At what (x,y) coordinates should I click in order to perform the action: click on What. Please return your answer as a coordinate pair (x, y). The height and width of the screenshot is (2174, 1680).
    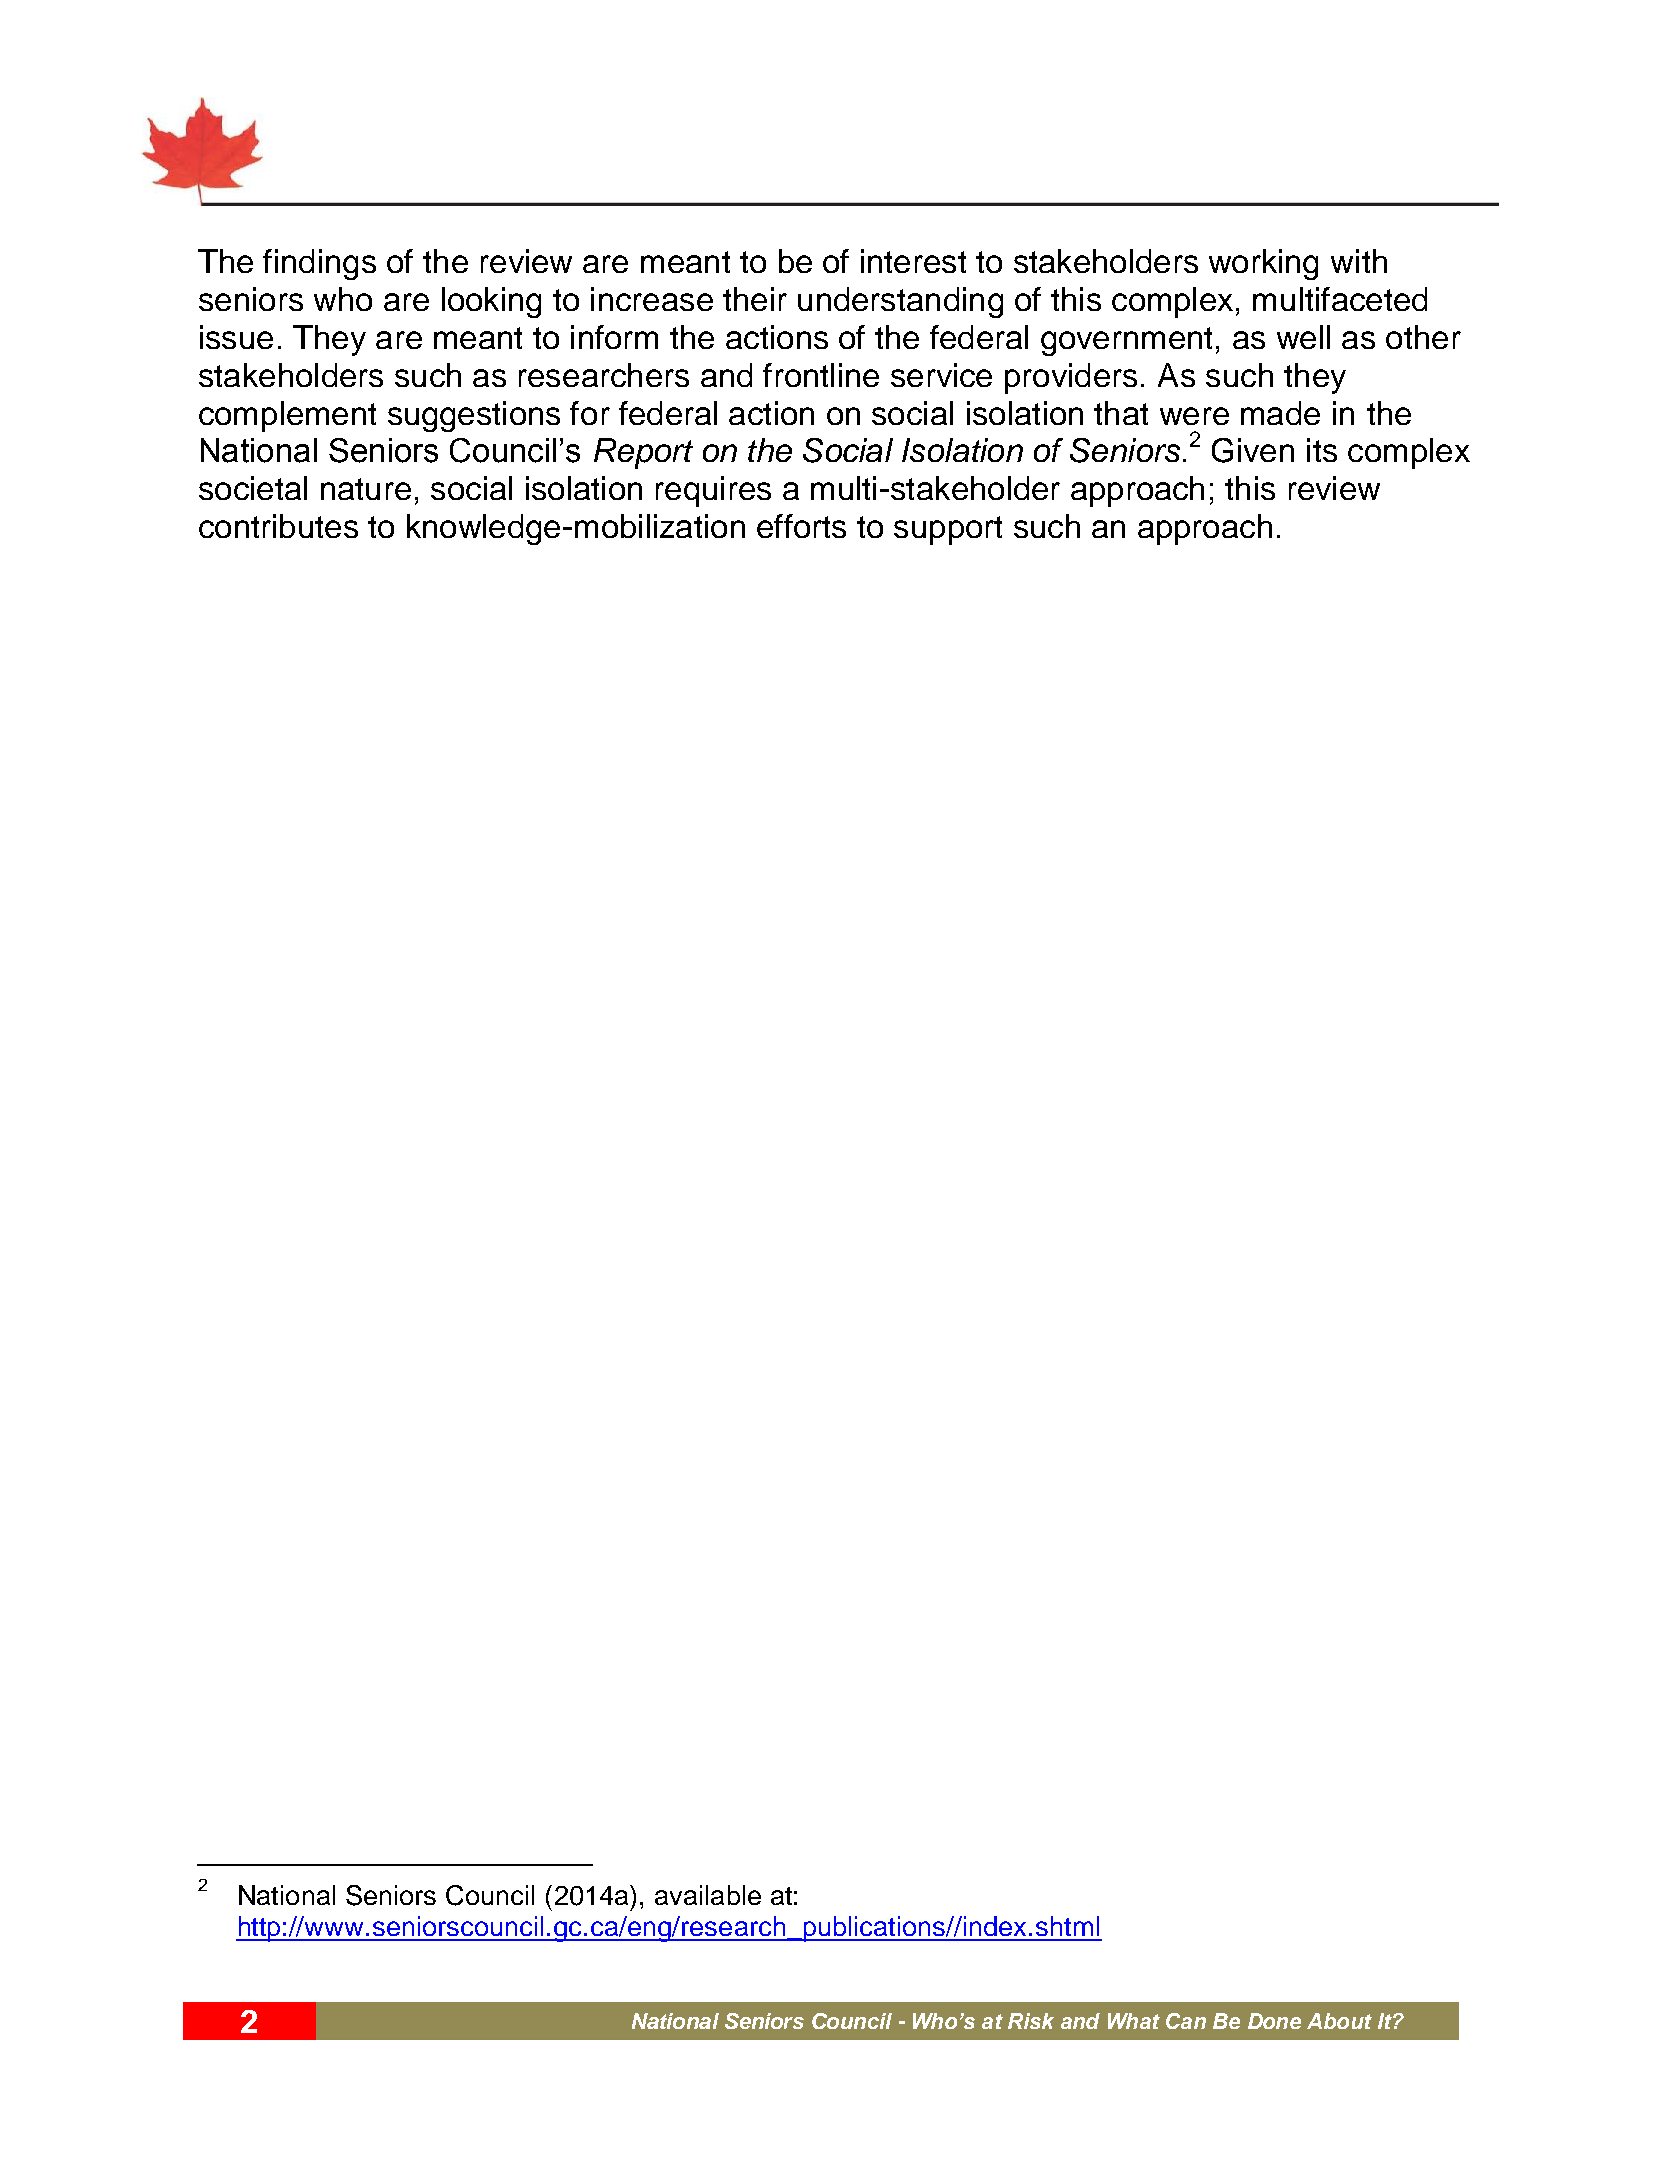
    Looking at the image, I should click on (1134, 2021).
